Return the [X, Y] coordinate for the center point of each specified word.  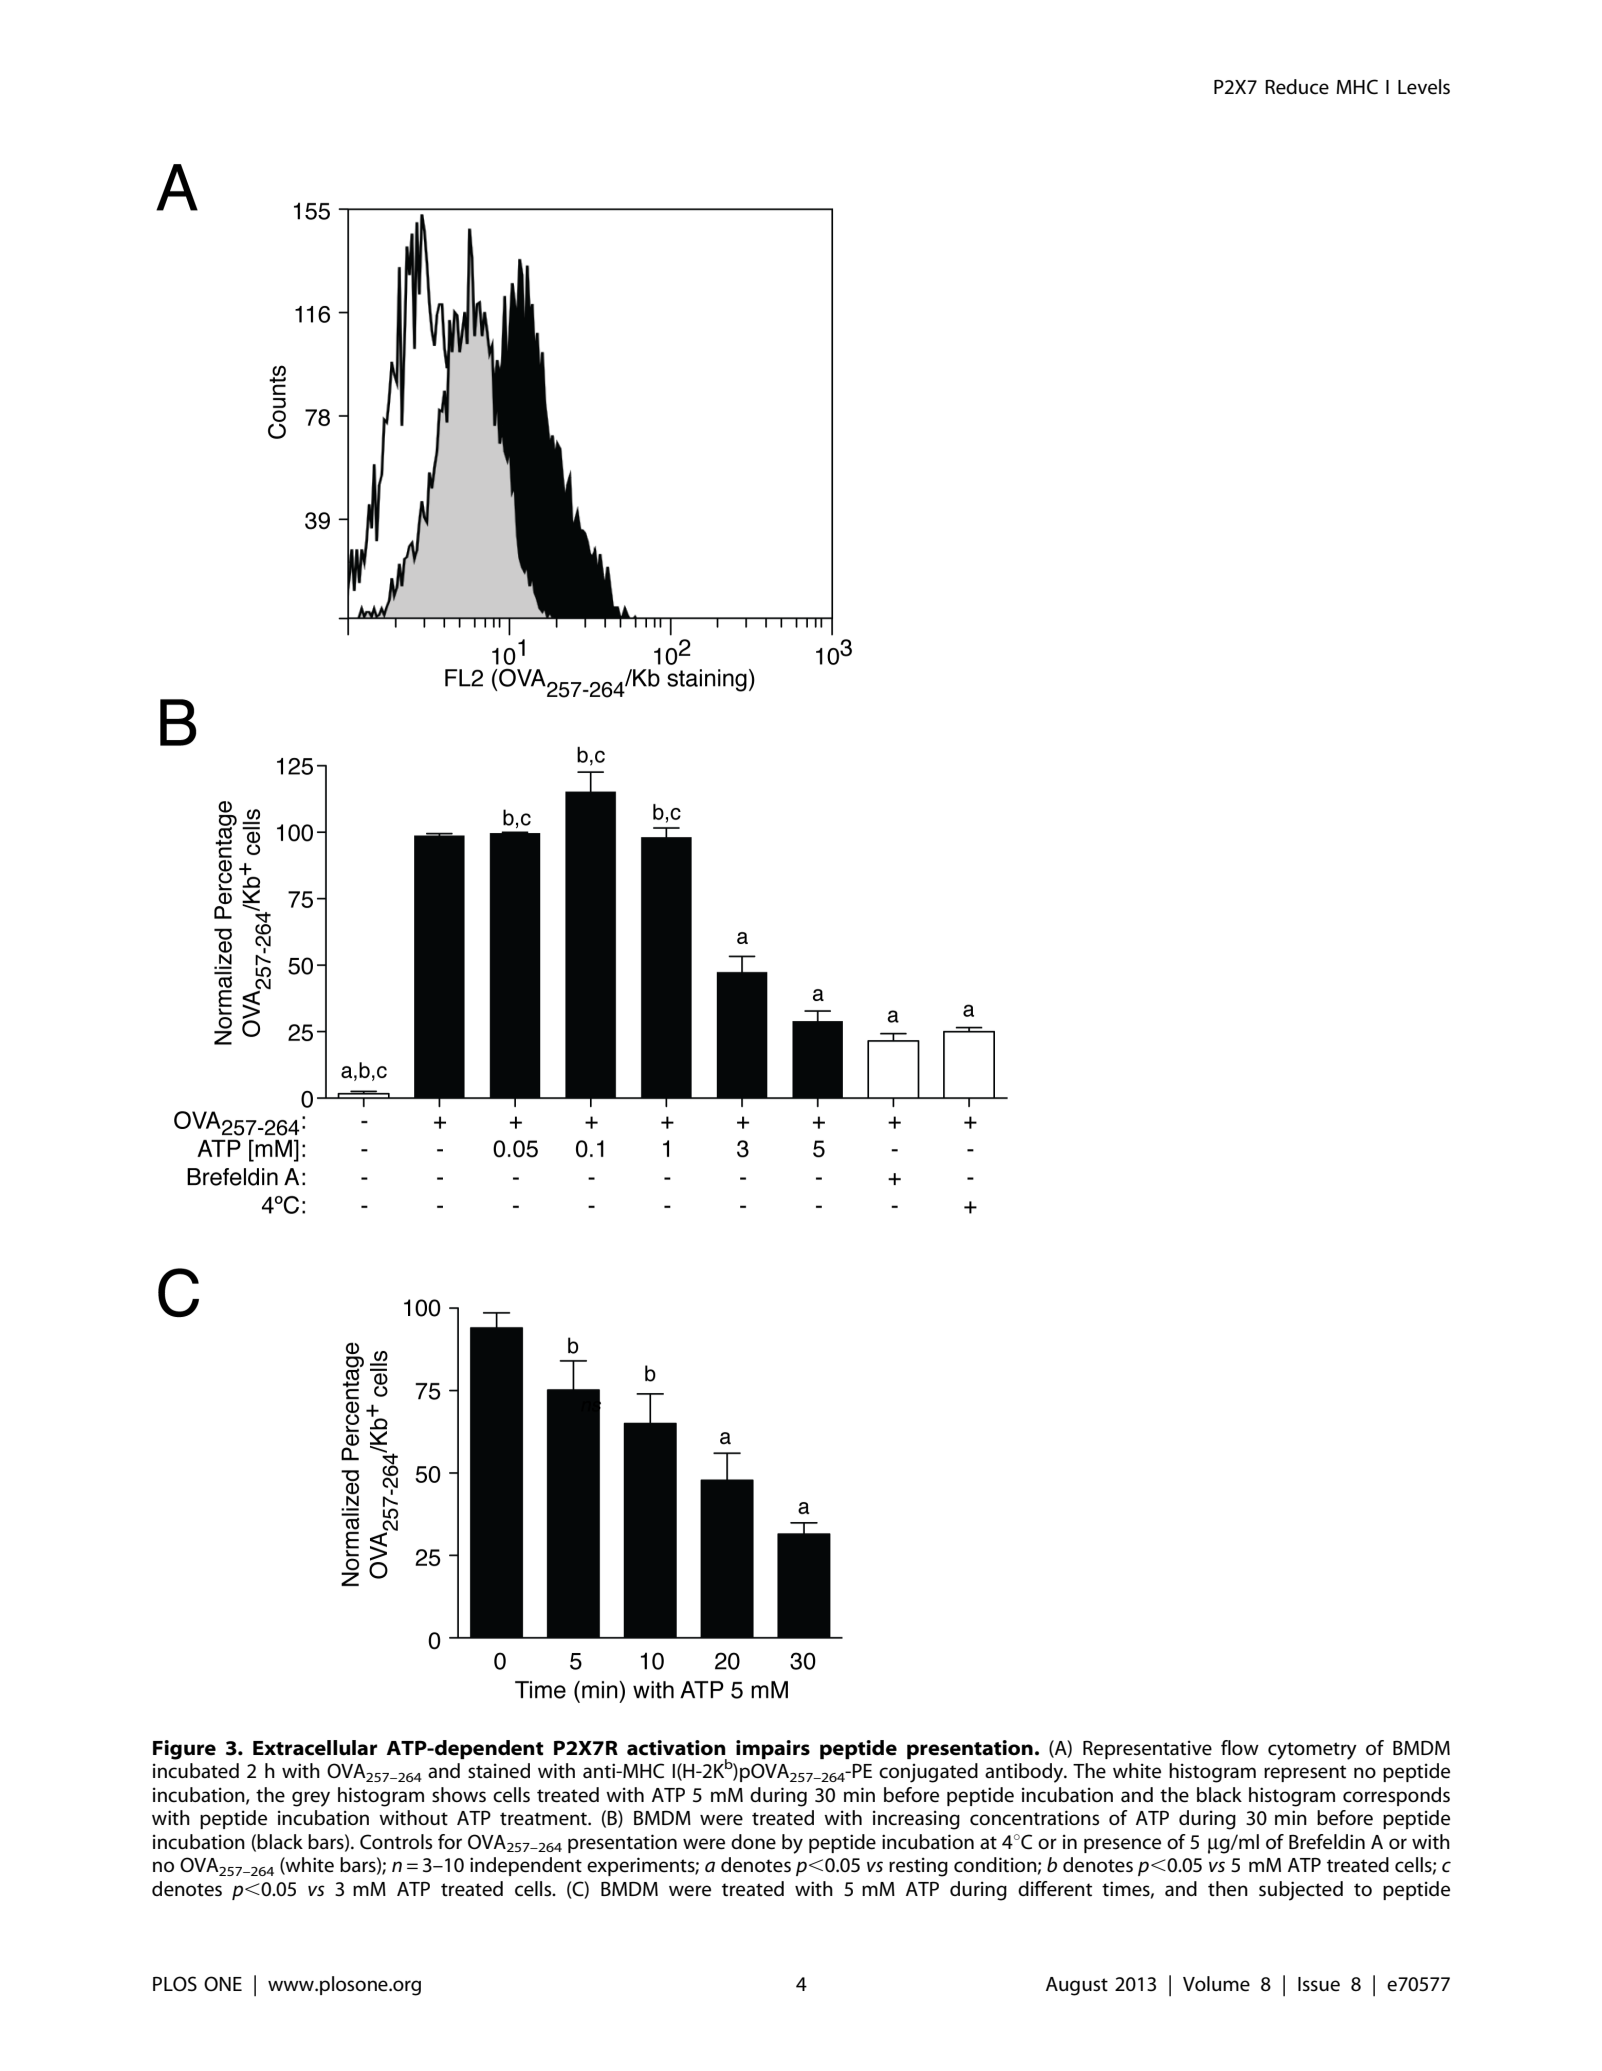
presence [1122, 1845]
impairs [773, 1749]
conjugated [928, 1773]
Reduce [1297, 87]
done [753, 1842]
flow [1240, 1747]
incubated [196, 1771]
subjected [1301, 1891]
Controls [396, 1842]
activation [676, 1748]
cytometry [1312, 1751]
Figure [184, 1750]
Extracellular [315, 1748]
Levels [1424, 87]
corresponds [1396, 1796]
